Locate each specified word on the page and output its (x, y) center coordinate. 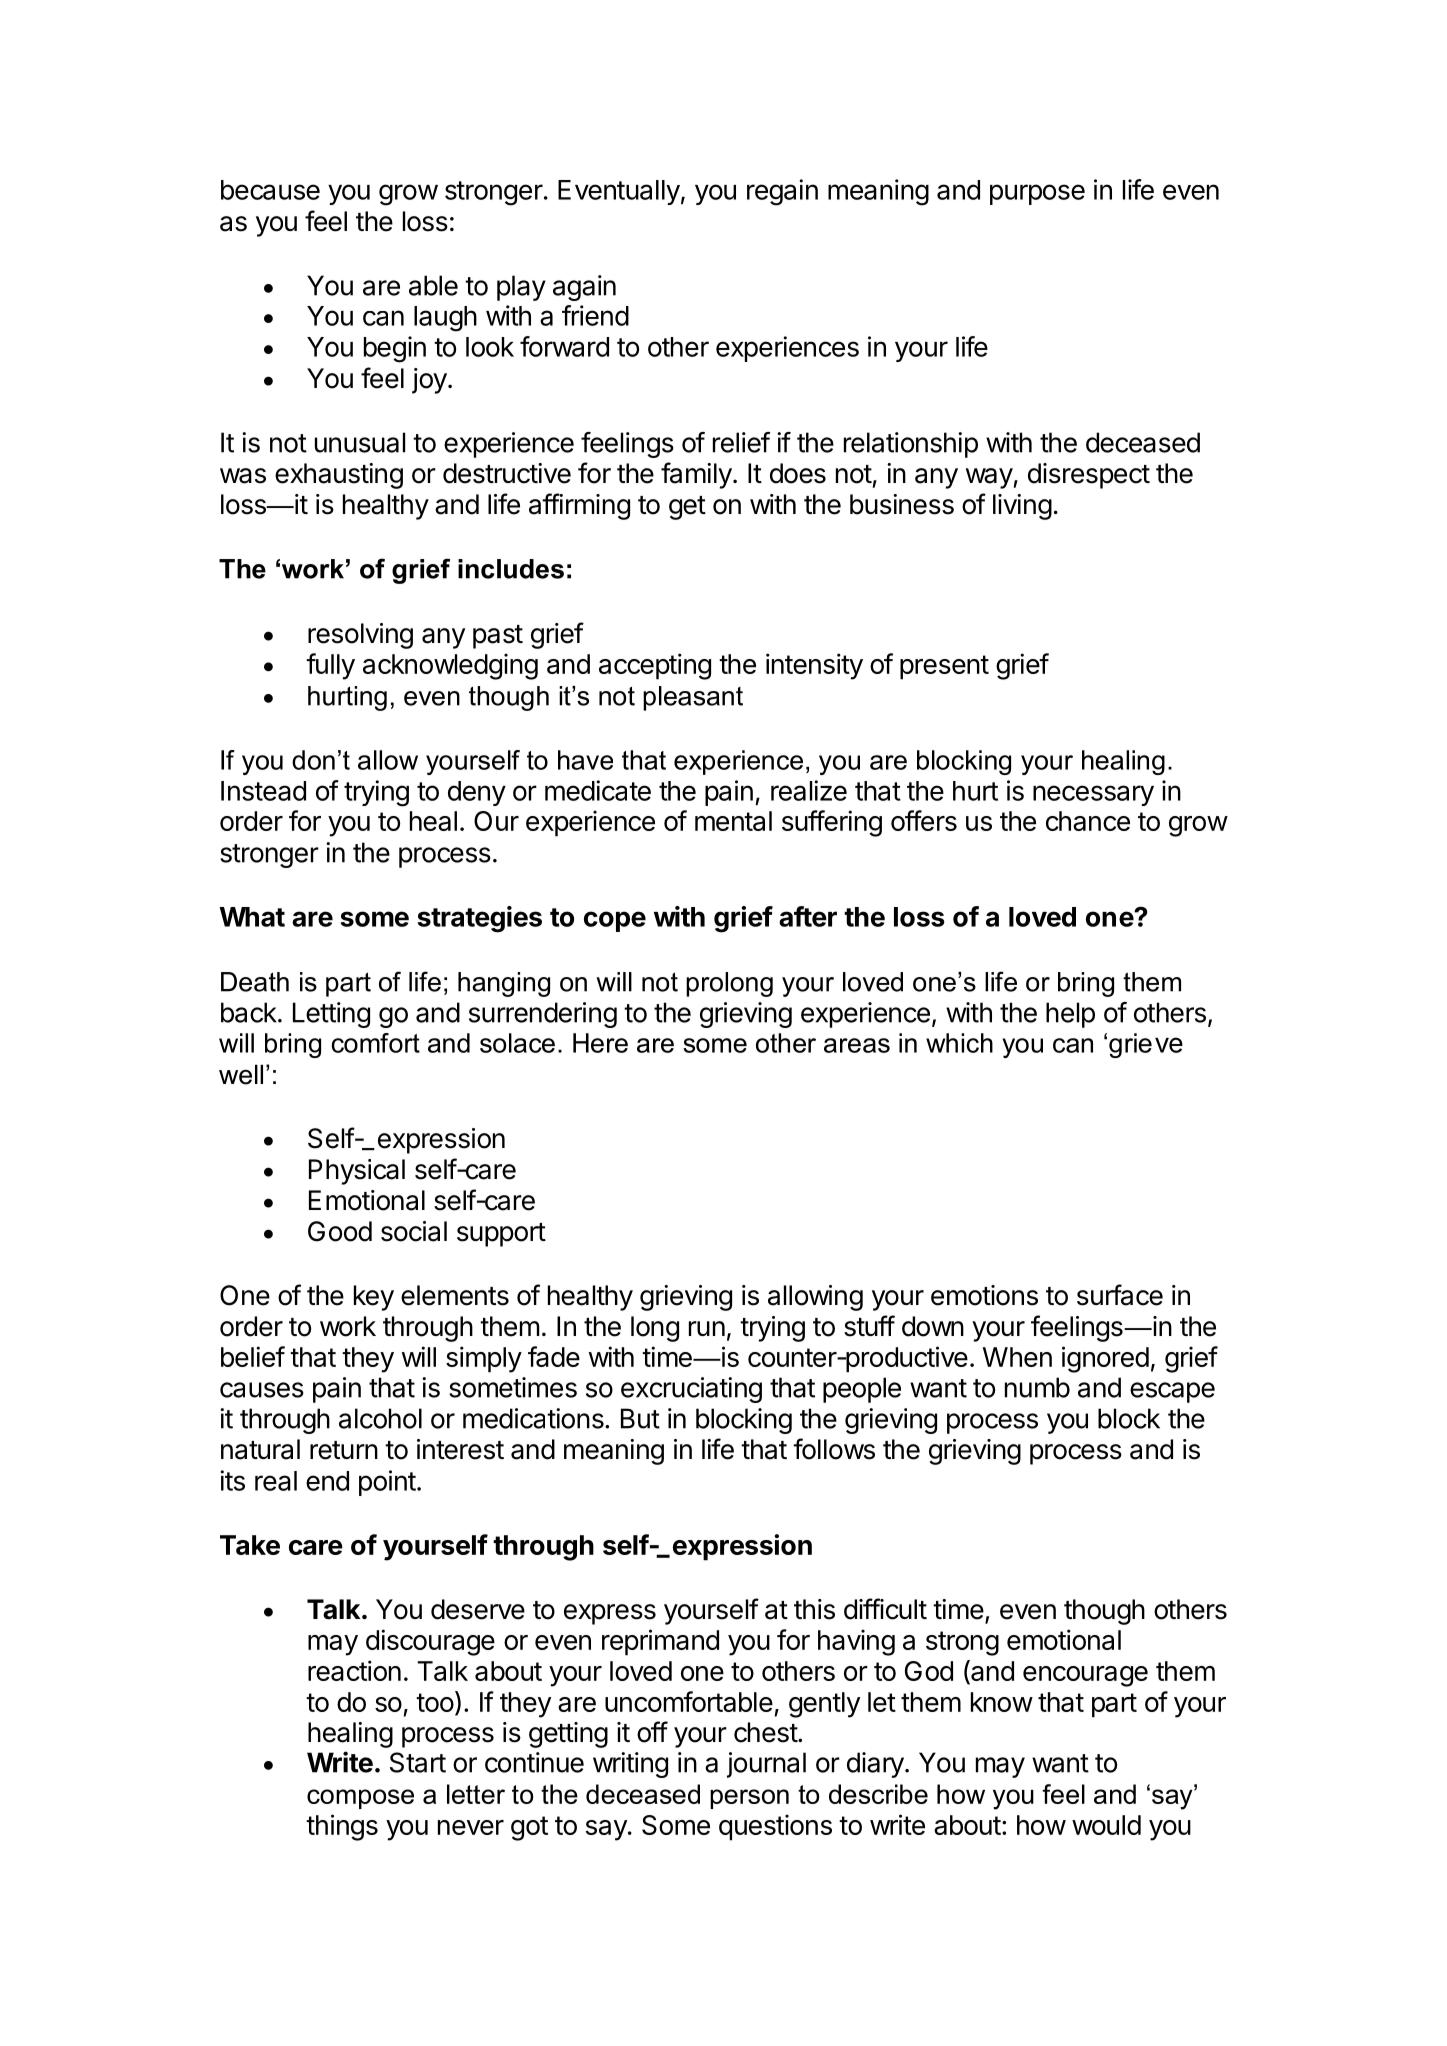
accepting (655, 666)
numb (1037, 1387)
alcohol (380, 1418)
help (1070, 1015)
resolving (360, 636)
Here (600, 1043)
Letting (331, 1015)
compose (360, 1799)
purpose (1037, 194)
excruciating (691, 1390)
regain (782, 192)
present (944, 667)
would (1106, 1825)
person (749, 1799)
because (270, 190)
